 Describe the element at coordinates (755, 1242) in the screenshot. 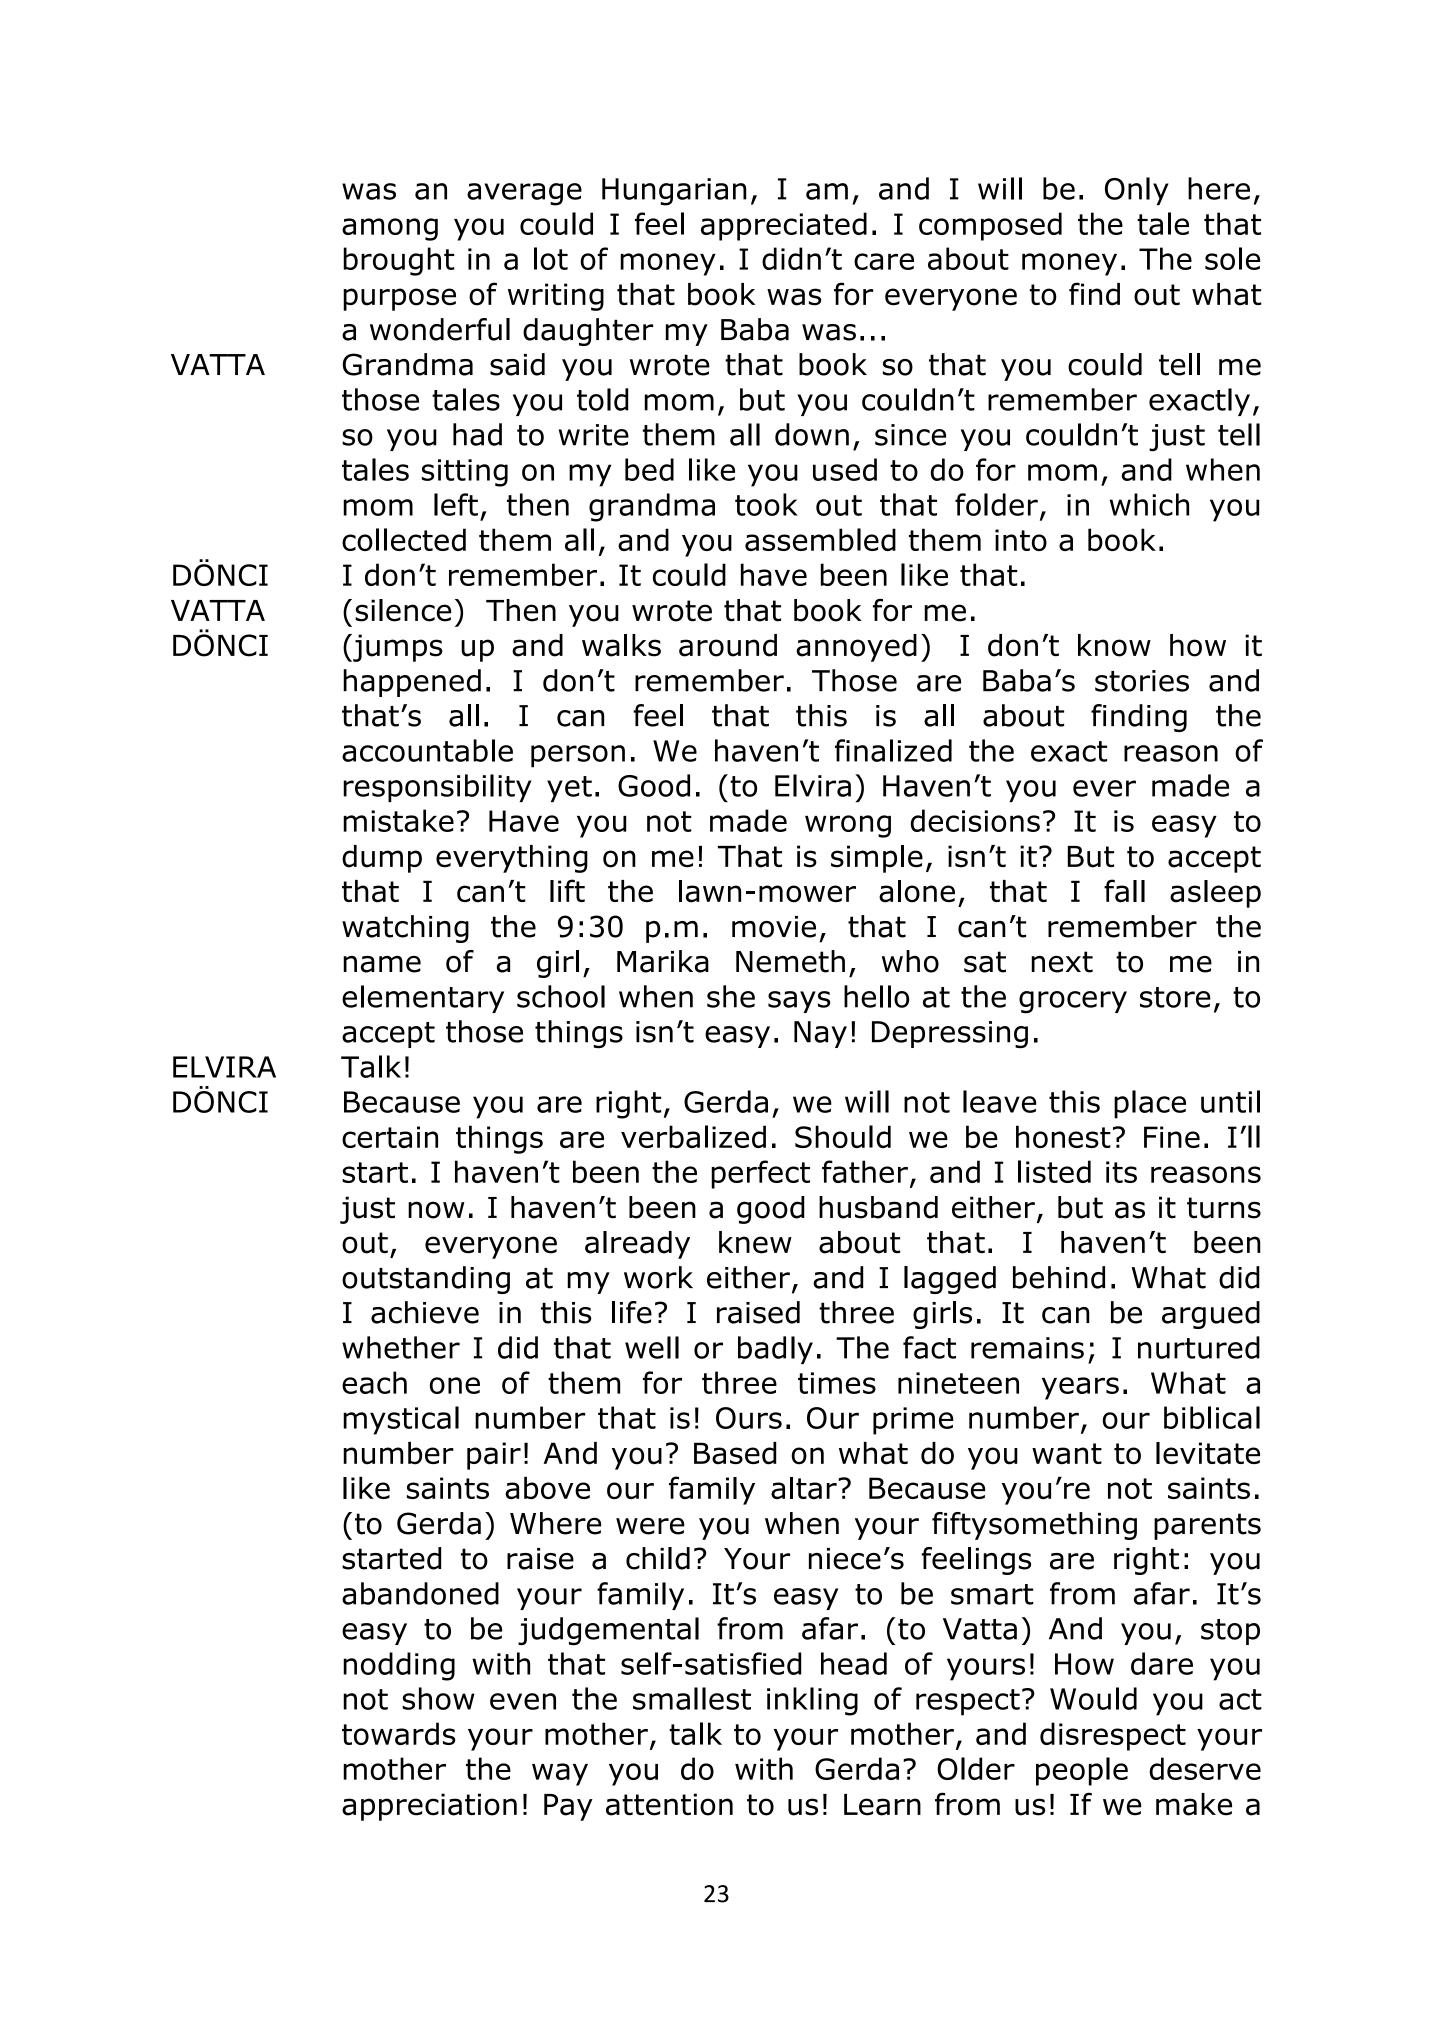

I see `knew` at that location.
